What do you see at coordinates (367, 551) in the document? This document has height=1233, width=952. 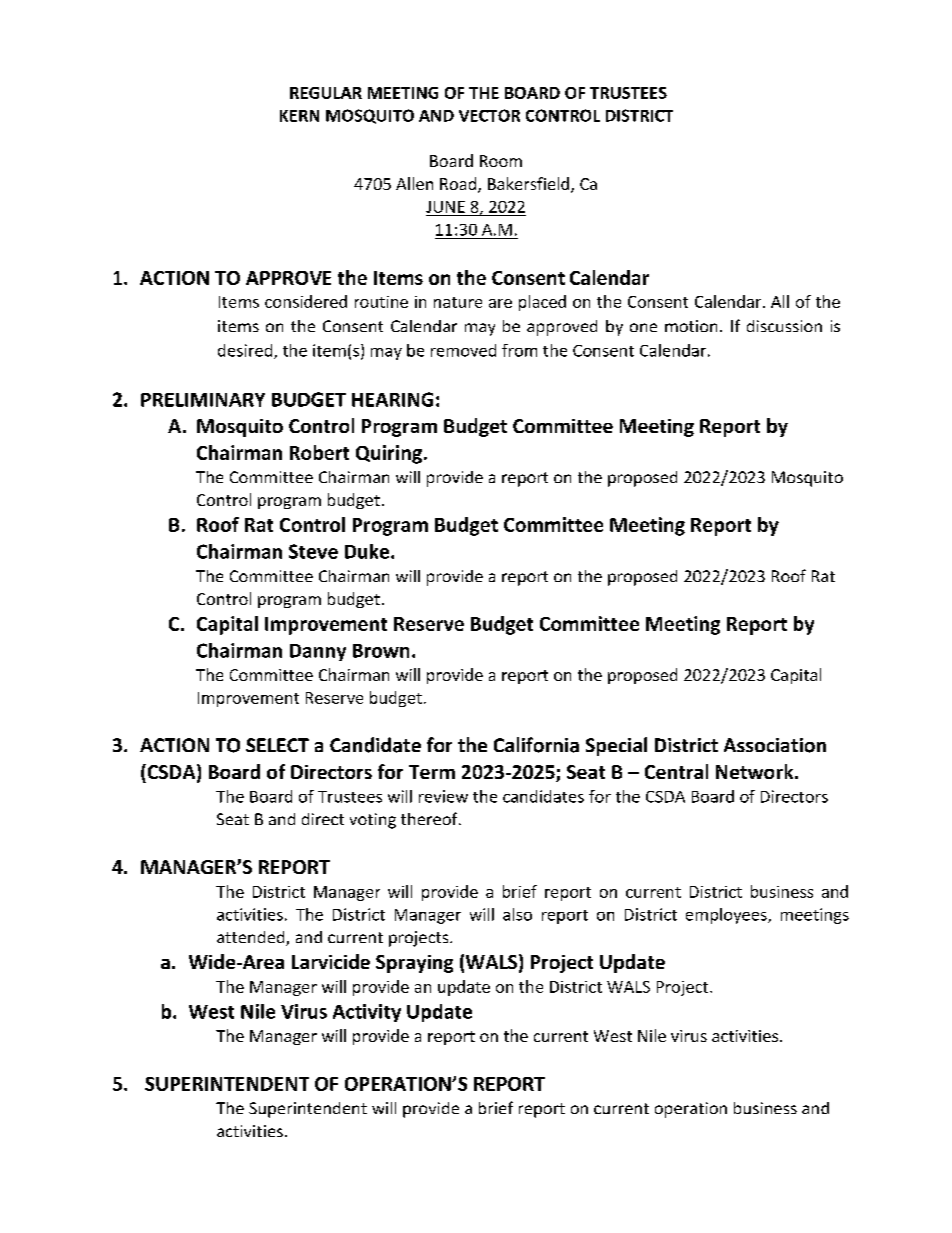 I see `Duke` at bounding box center [367, 551].
